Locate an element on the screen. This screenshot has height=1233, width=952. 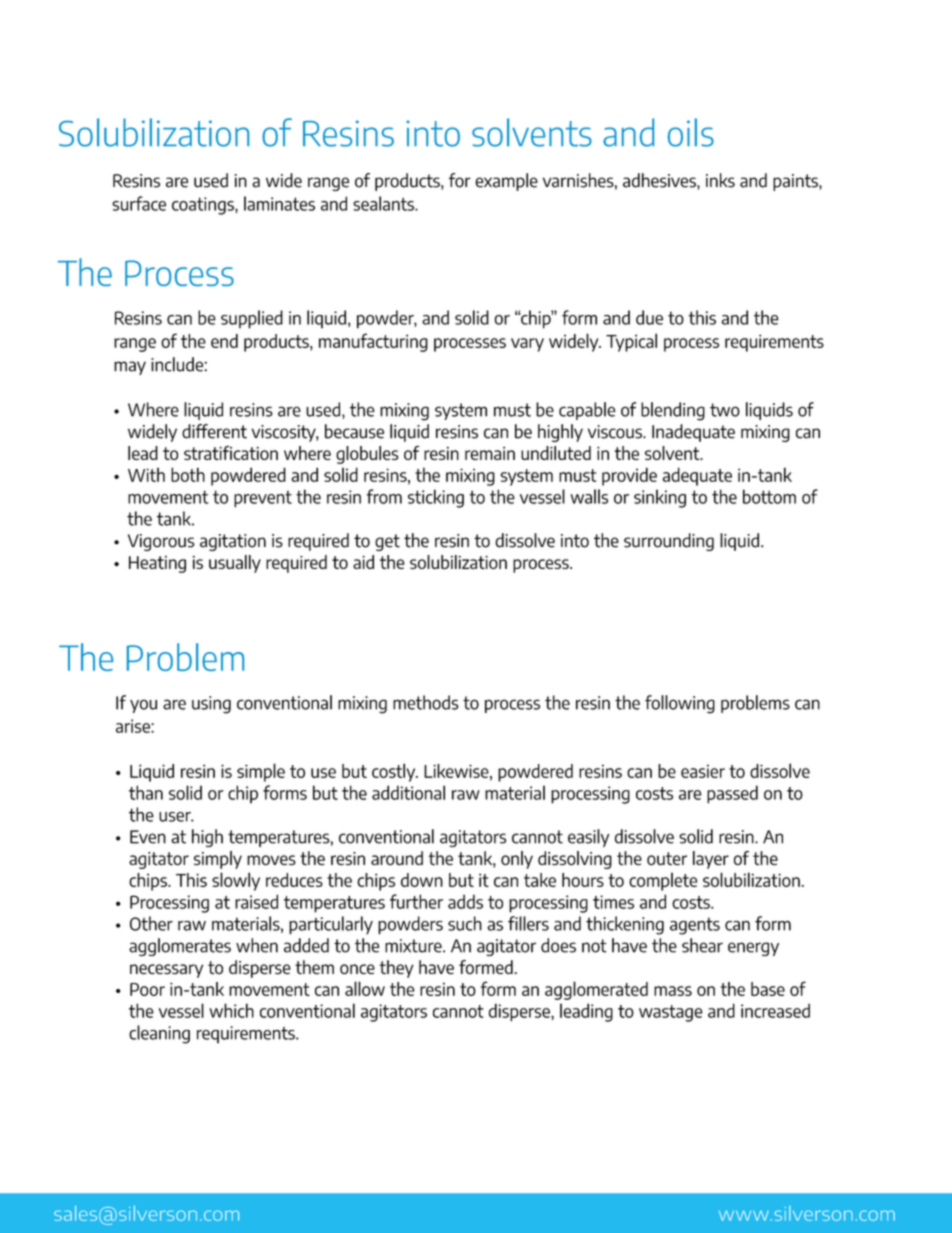
usually is located at coordinates (235, 564).
